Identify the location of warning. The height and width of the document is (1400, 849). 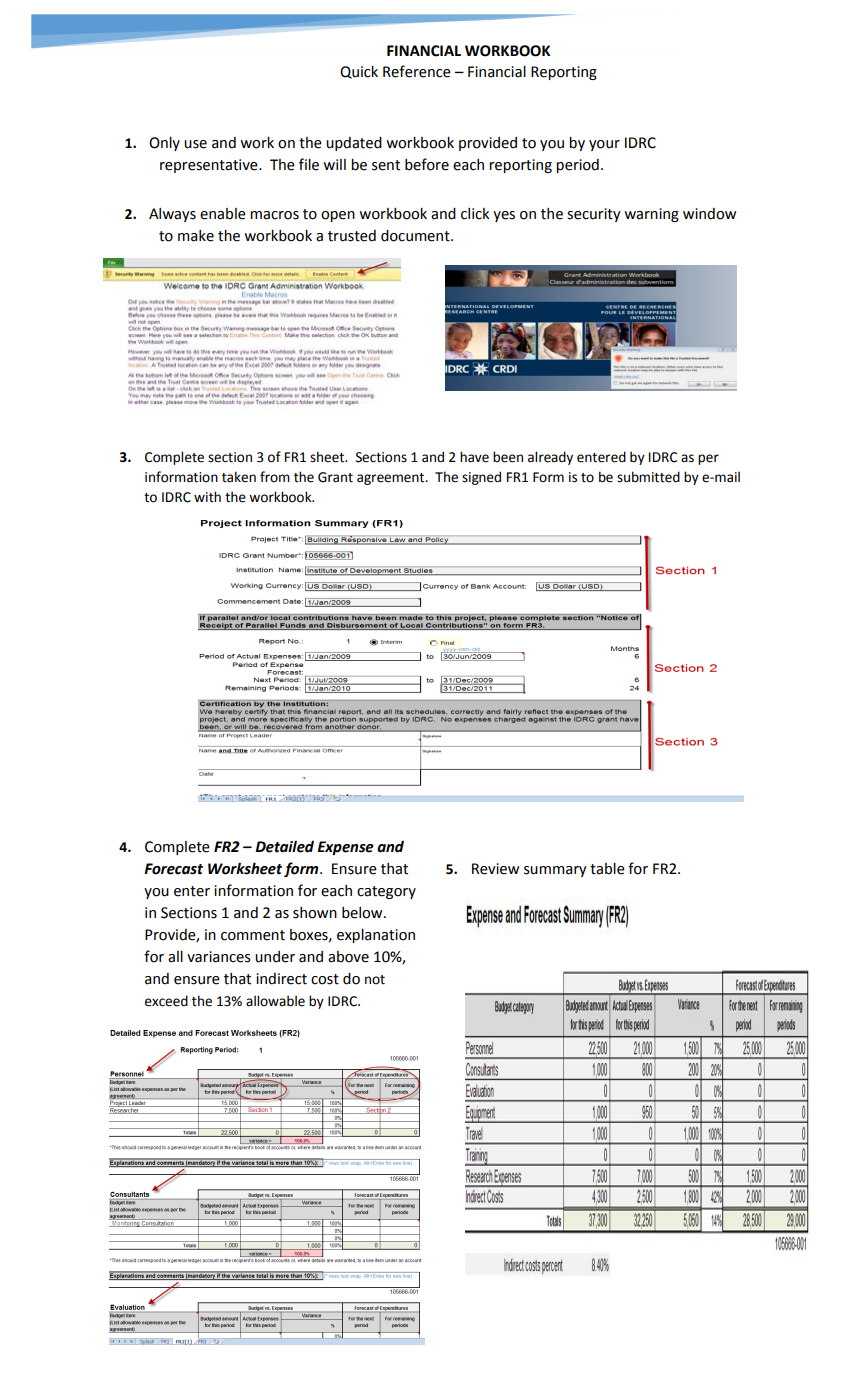
(651, 215).
